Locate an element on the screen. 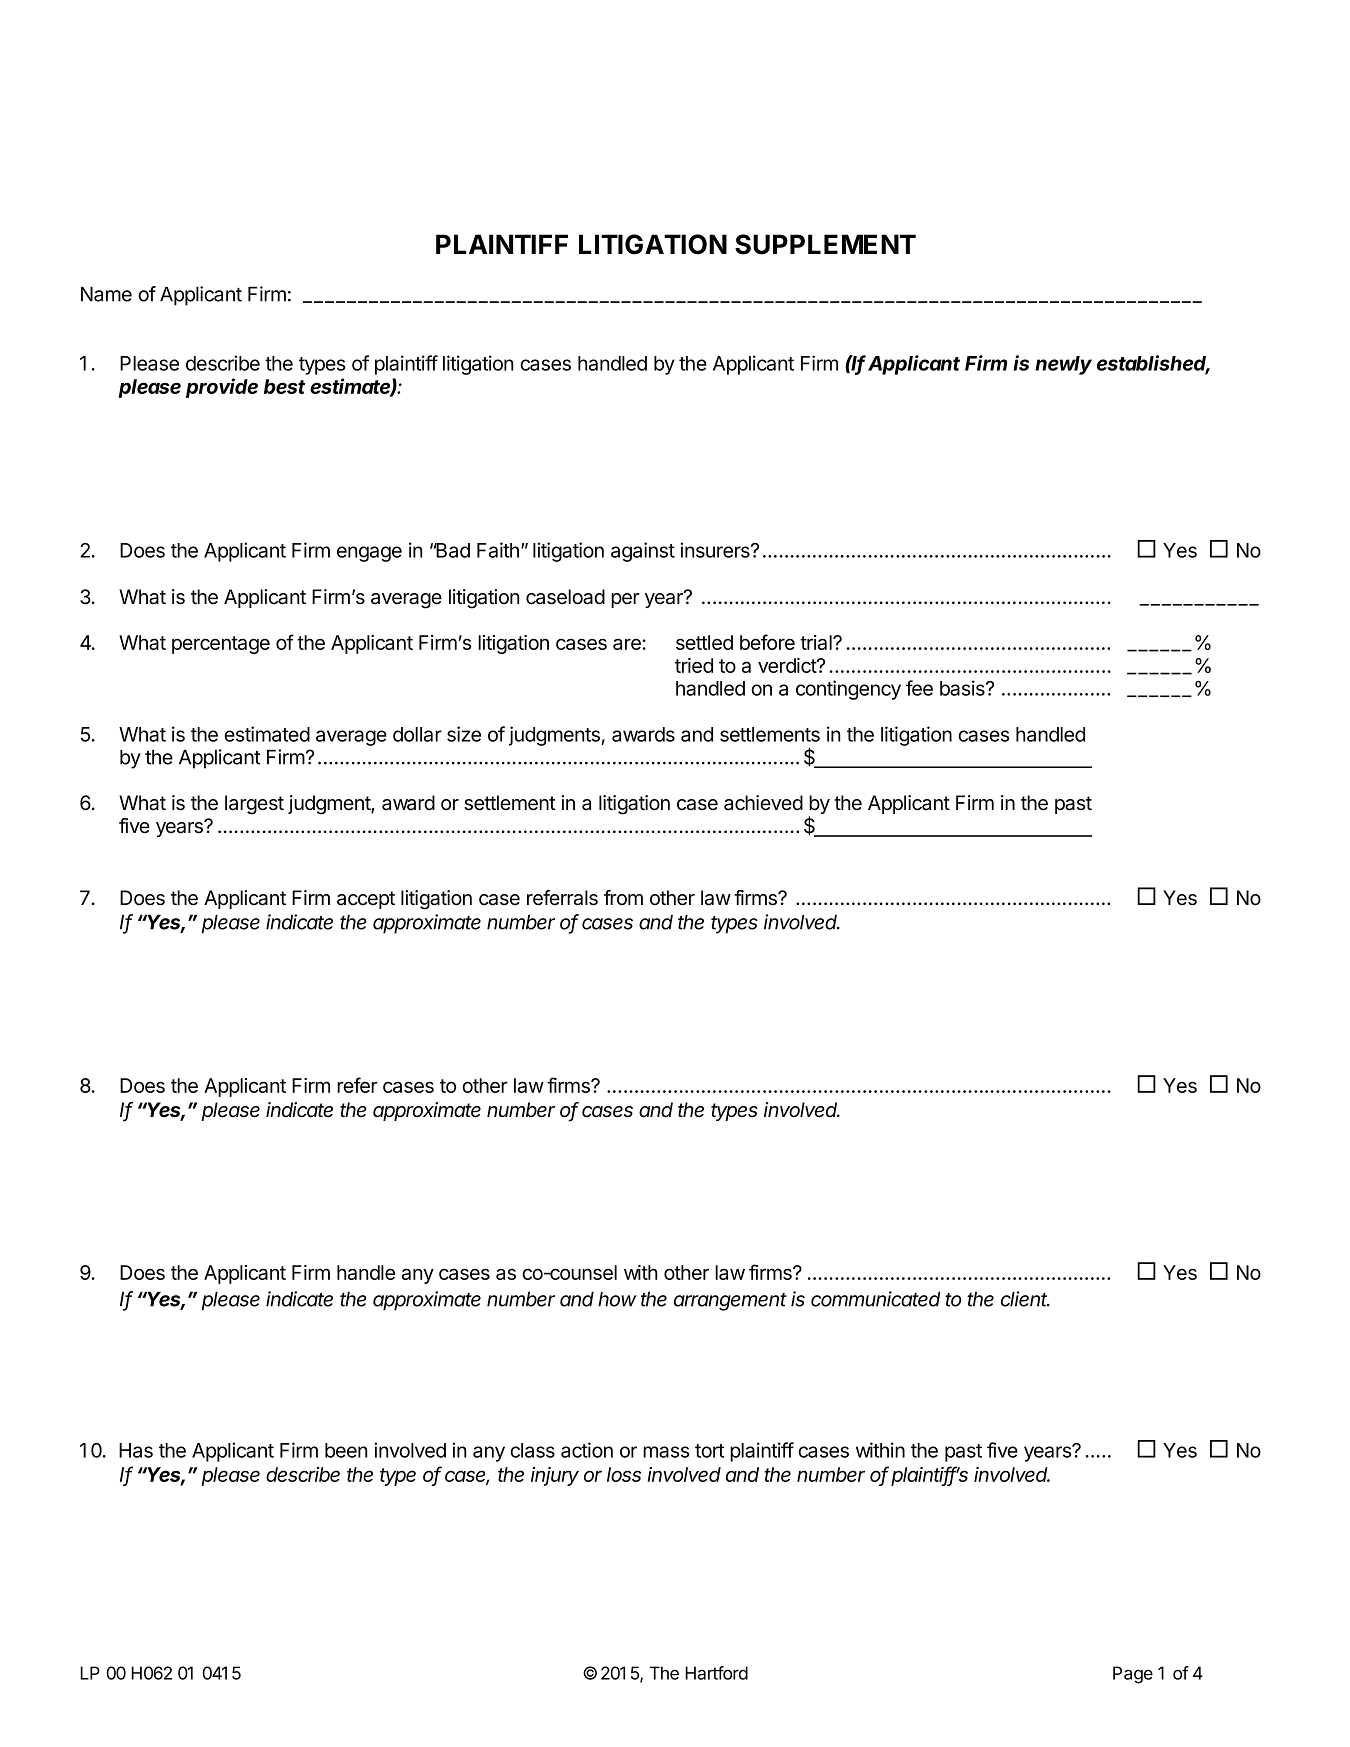 The width and height of the screenshot is (1350, 1747). Has is located at coordinates (136, 1450).
